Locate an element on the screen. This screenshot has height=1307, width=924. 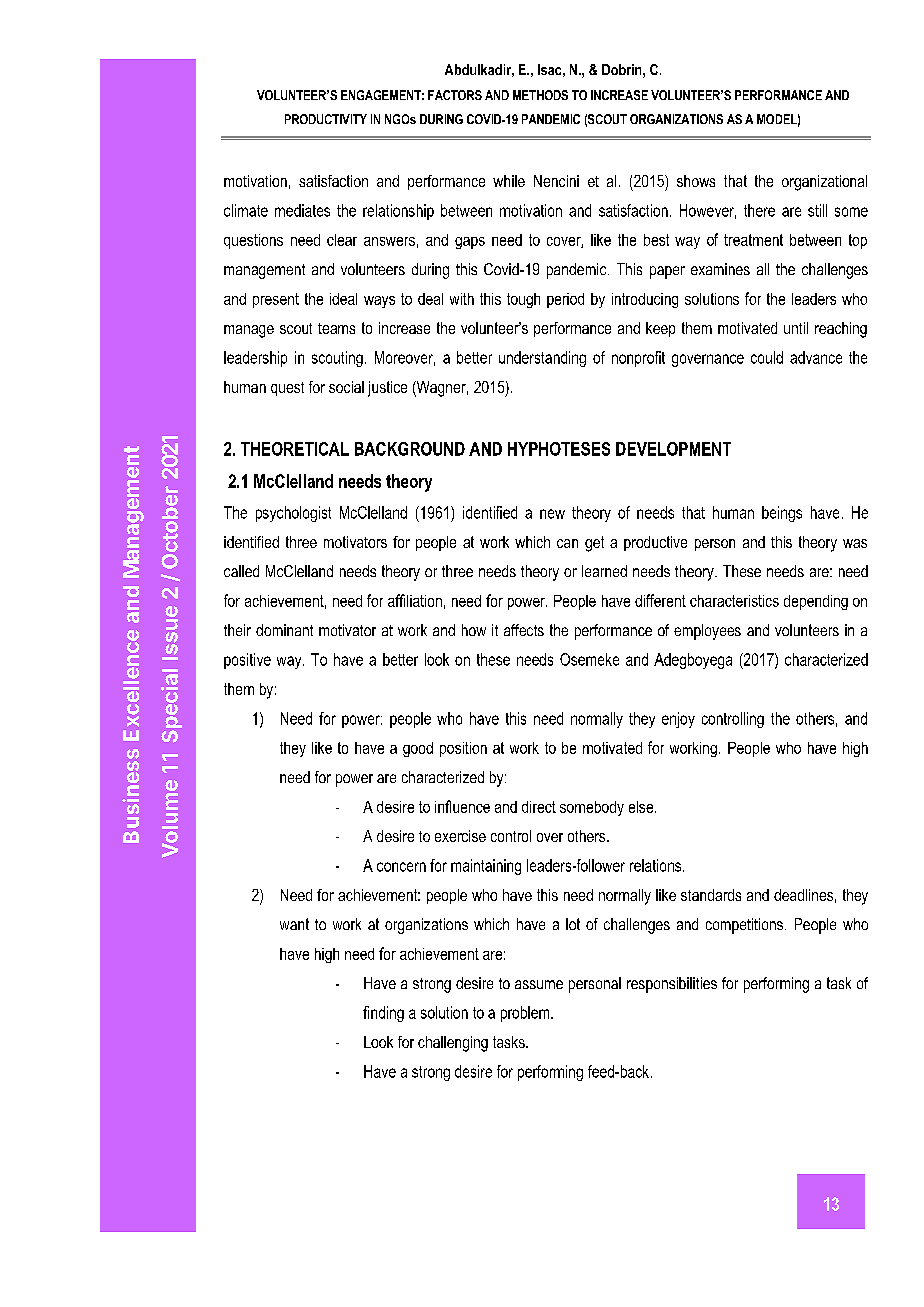
depending is located at coordinates (816, 602).
